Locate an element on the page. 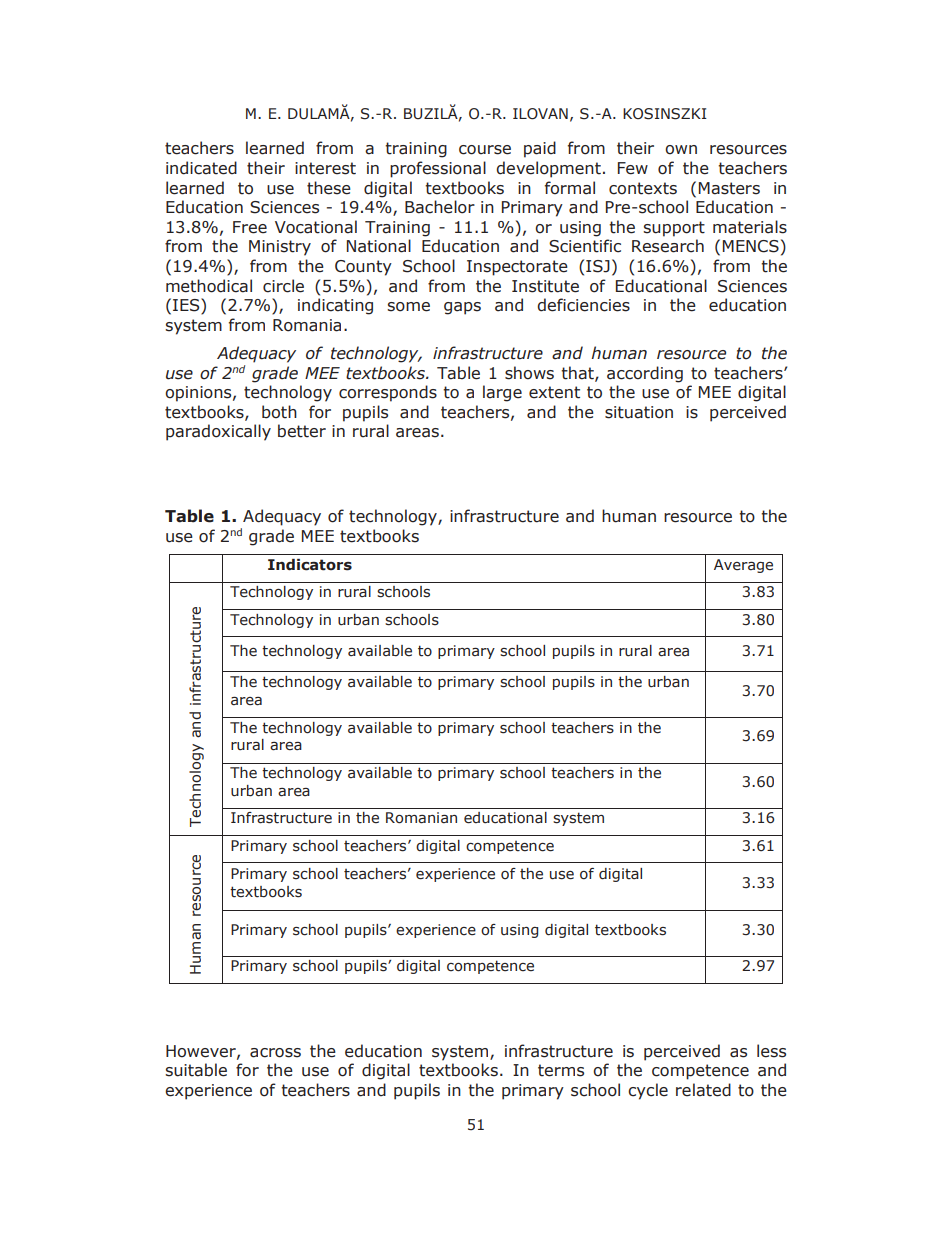  less is located at coordinates (771, 1051).
